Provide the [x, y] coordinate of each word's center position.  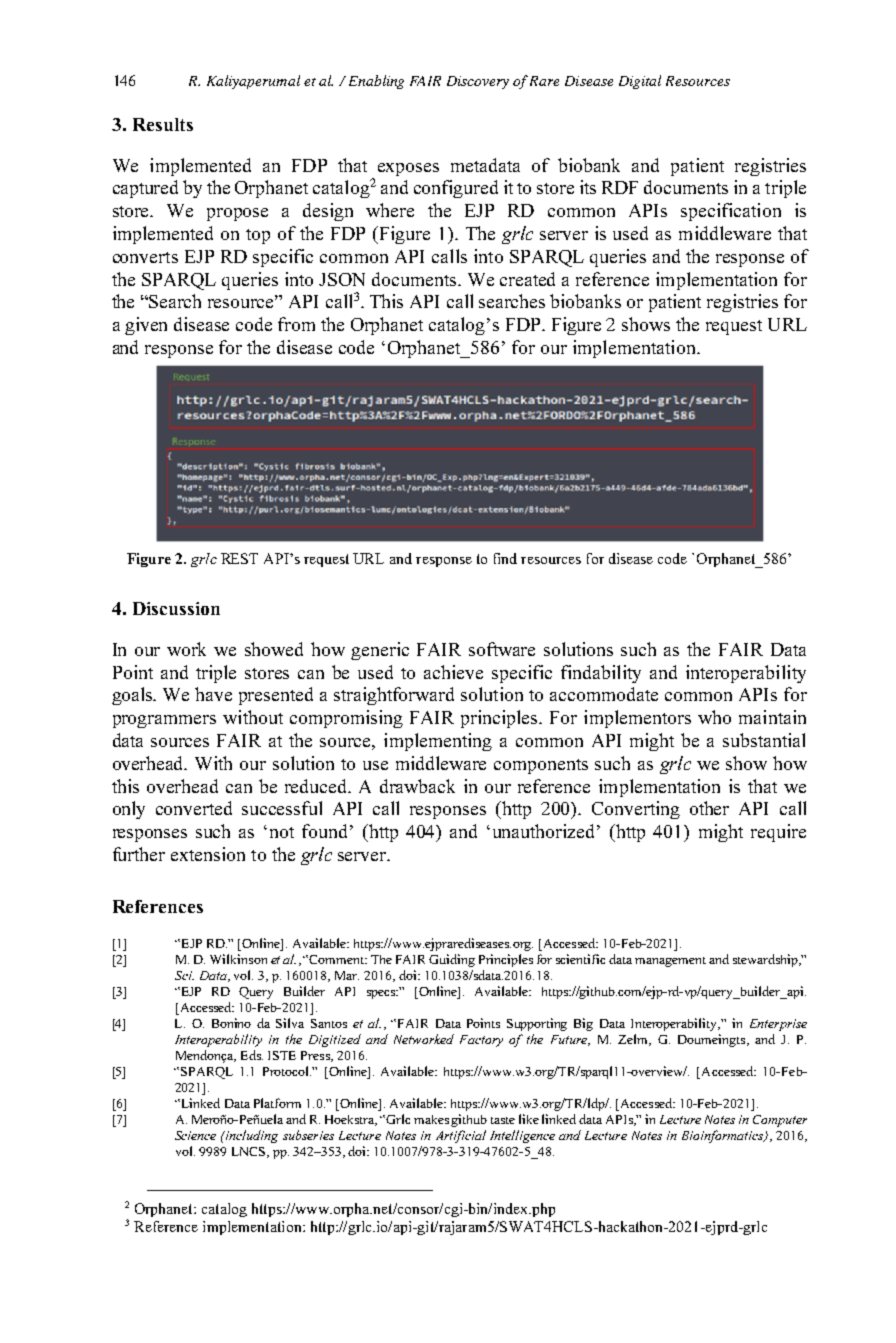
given [146, 326]
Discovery [478, 82]
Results [163, 124]
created [527, 279]
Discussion [176, 608]
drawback [417, 786]
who [714, 717]
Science [195, 1135]
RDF [620, 187]
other [709, 808]
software [502, 649]
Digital [640, 82]
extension [208, 854]
